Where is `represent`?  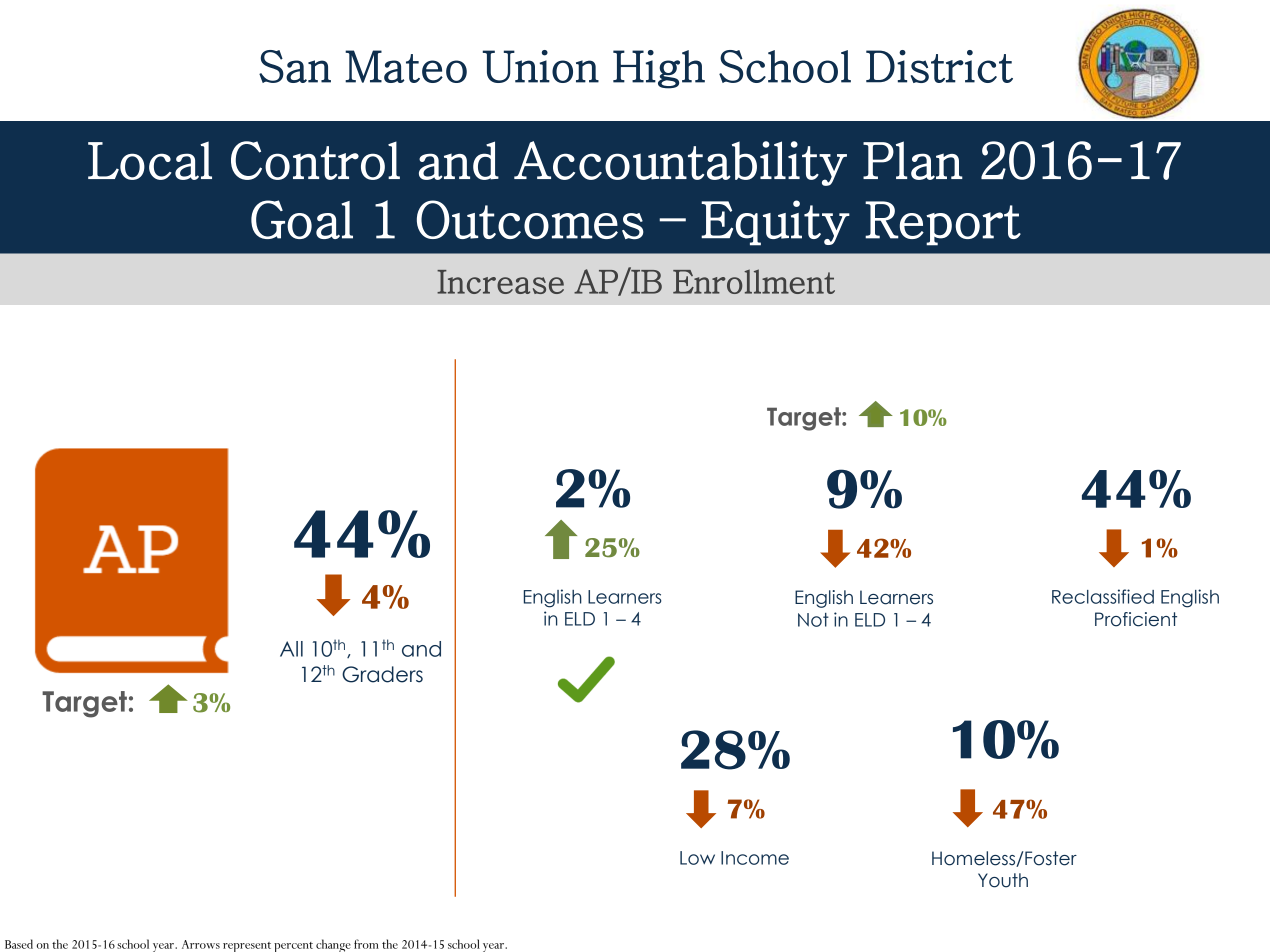
represent is located at coordinates (247, 947).
